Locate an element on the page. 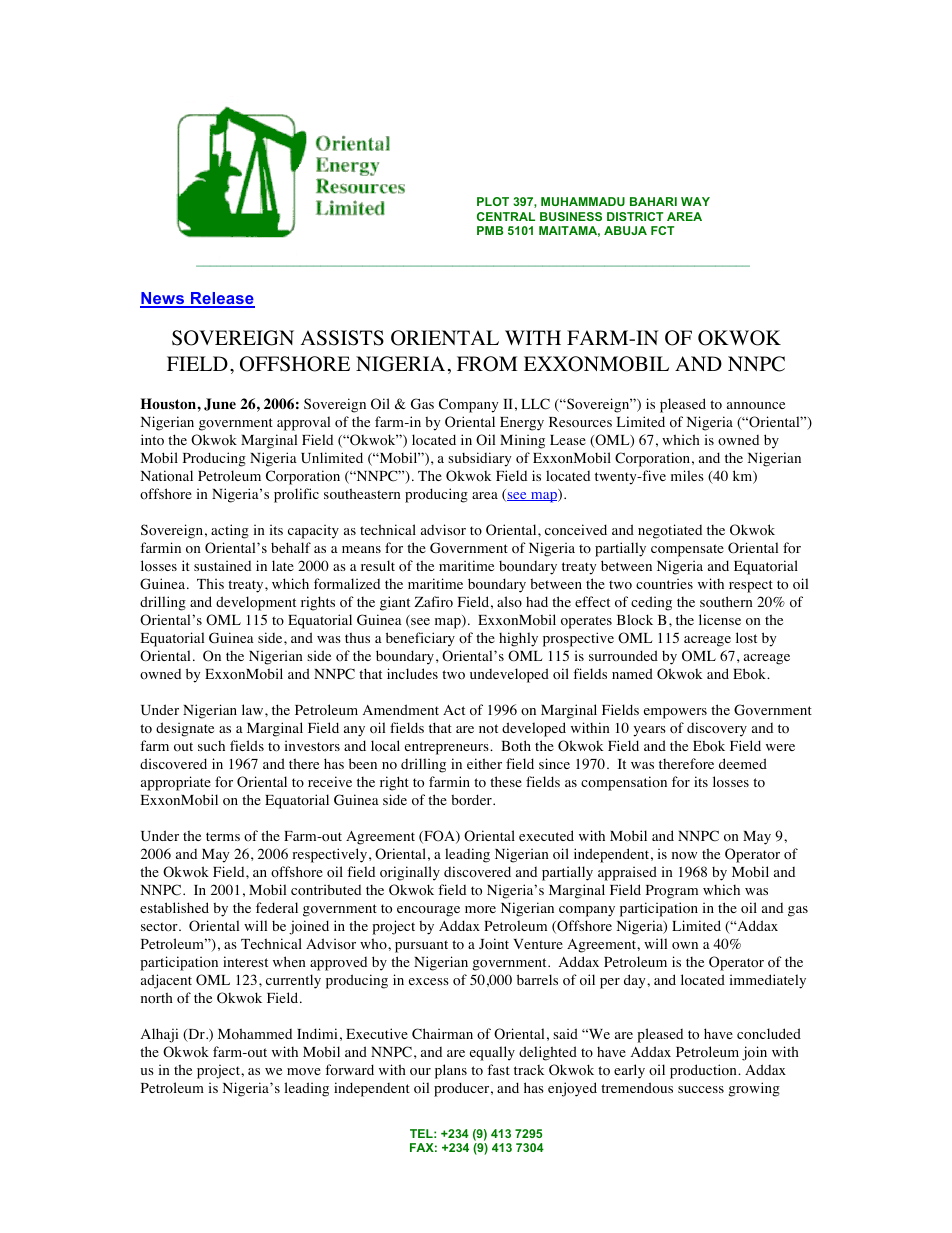 The height and width of the document is (1233, 952). PMB is located at coordinates (490, 230).
